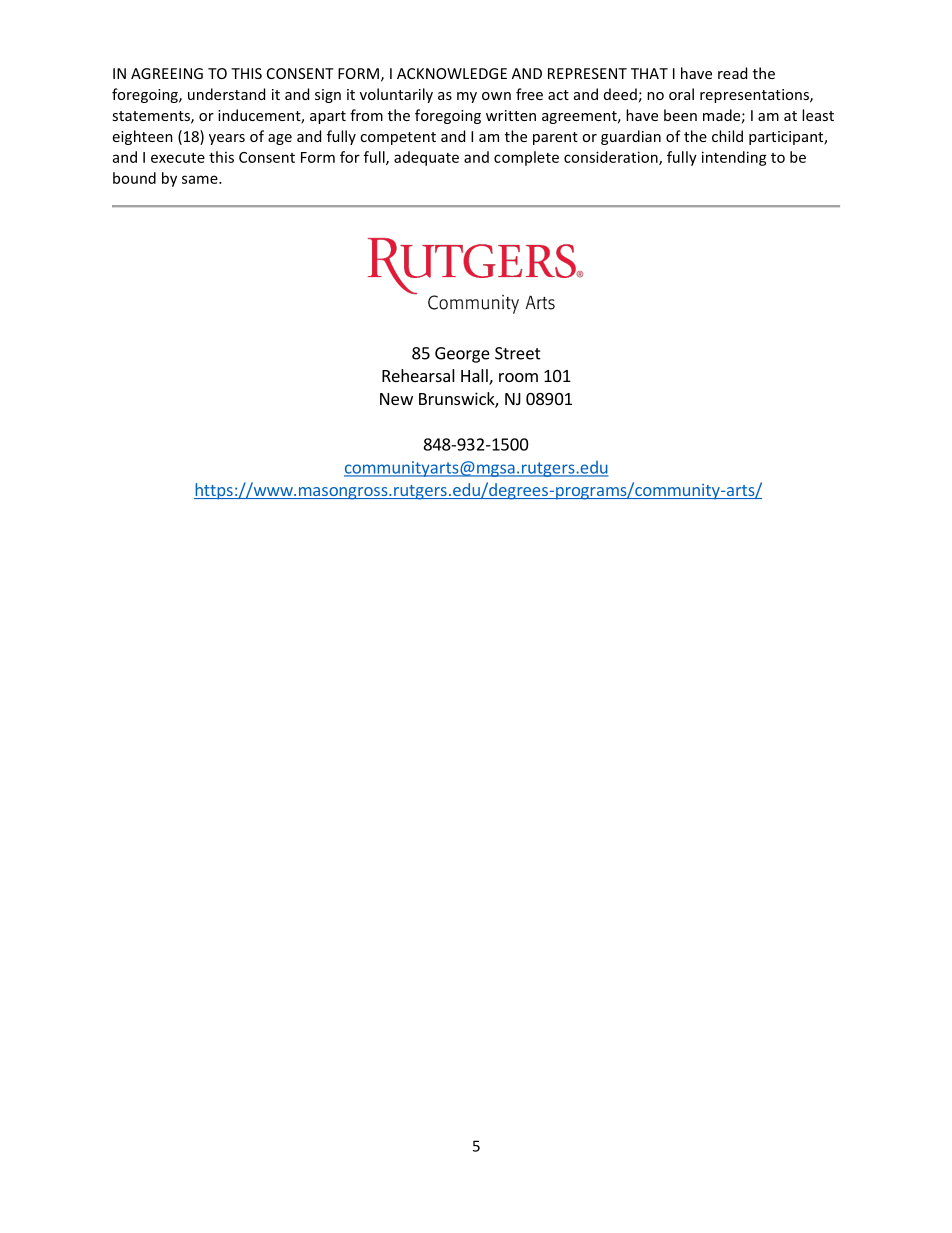 The image size is (952, 1233). I want to click on ACKNOWLEDGE, so click(452, 73).
